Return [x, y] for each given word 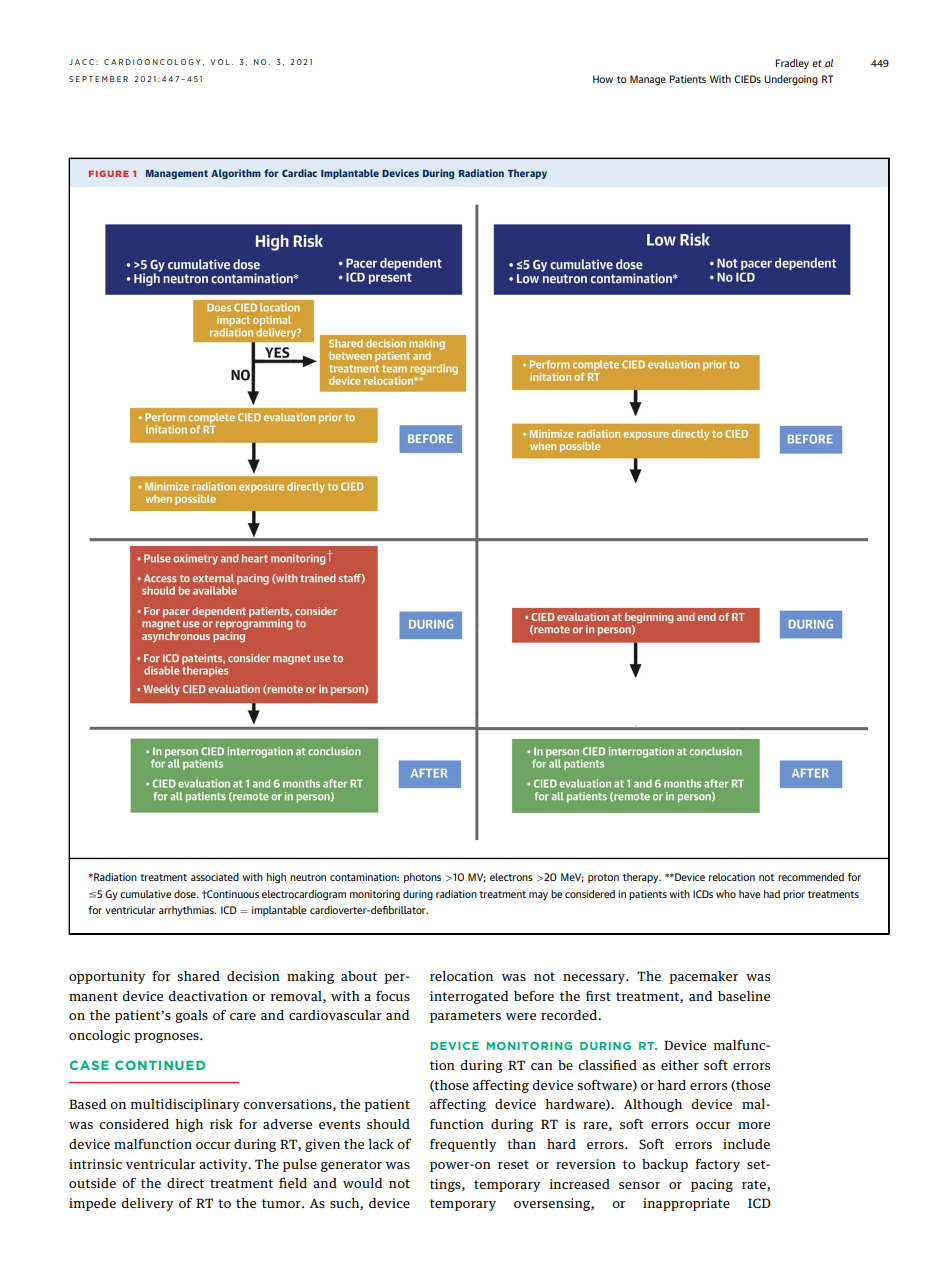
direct [185, 1183]
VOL [220, 62]
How [603, 79]
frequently [463, 1145]
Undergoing [791, 80]
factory [717, 1165]
